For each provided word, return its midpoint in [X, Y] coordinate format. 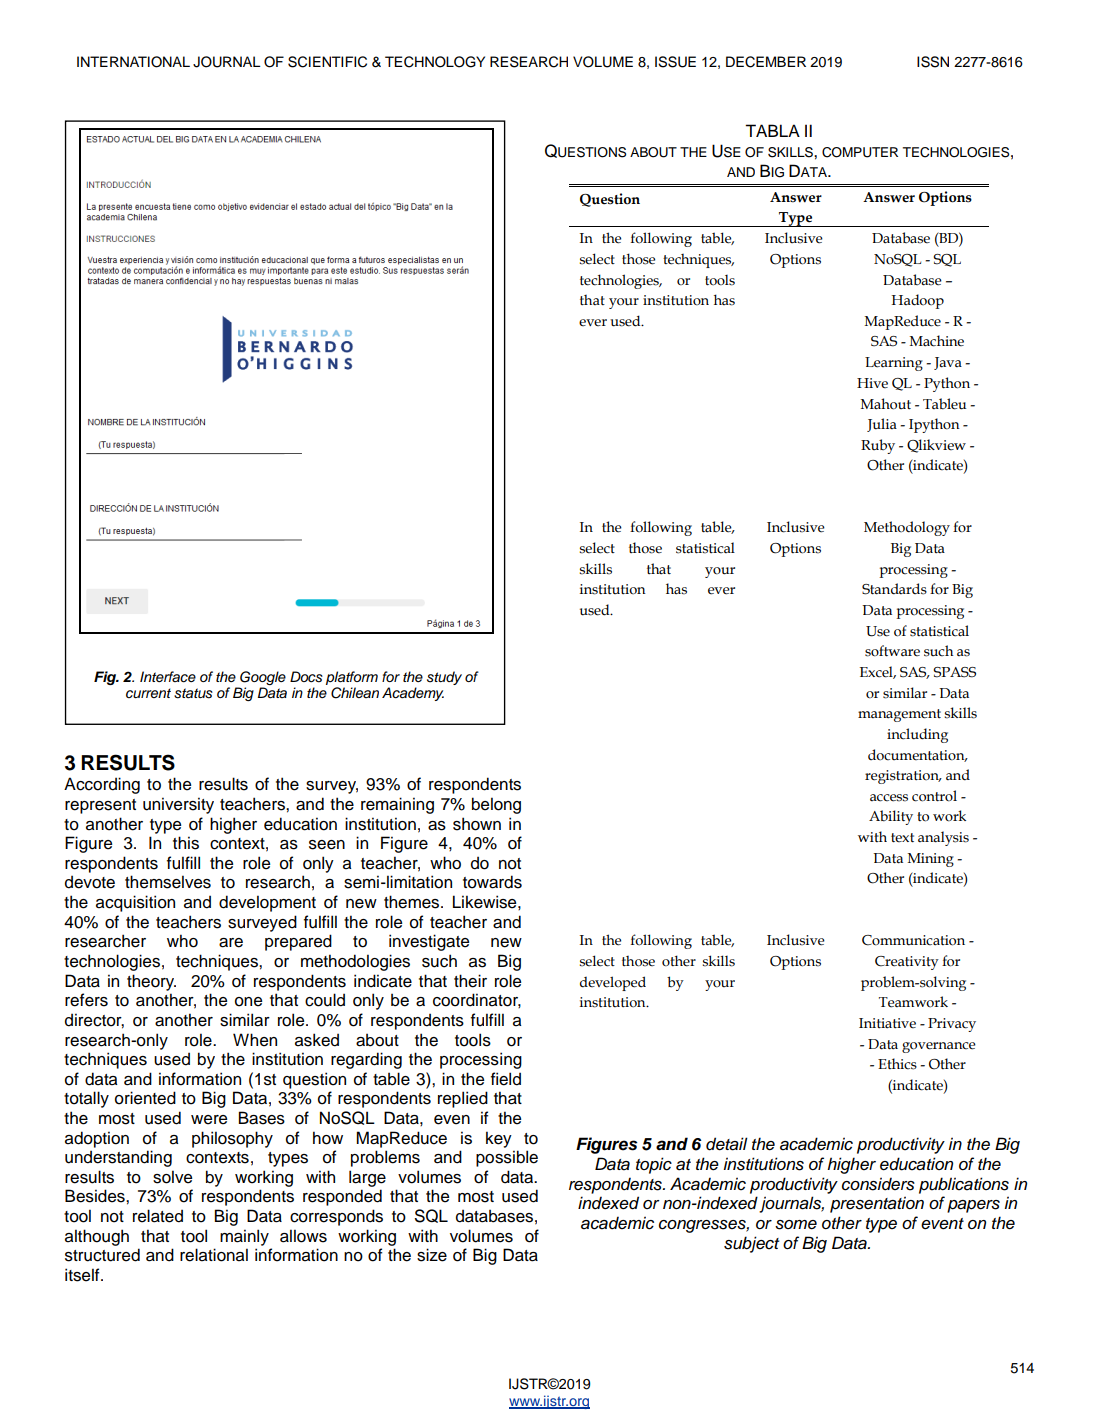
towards [492, 882]
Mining [931, 860]
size [432, 1255]
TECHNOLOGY [435, 62]
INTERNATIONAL [133, 62]
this [186, 843]
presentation [877, 1204]
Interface [168, 677]
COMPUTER [860, 152]
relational [214, 1255]
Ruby [878, 446]
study [444, 678]
